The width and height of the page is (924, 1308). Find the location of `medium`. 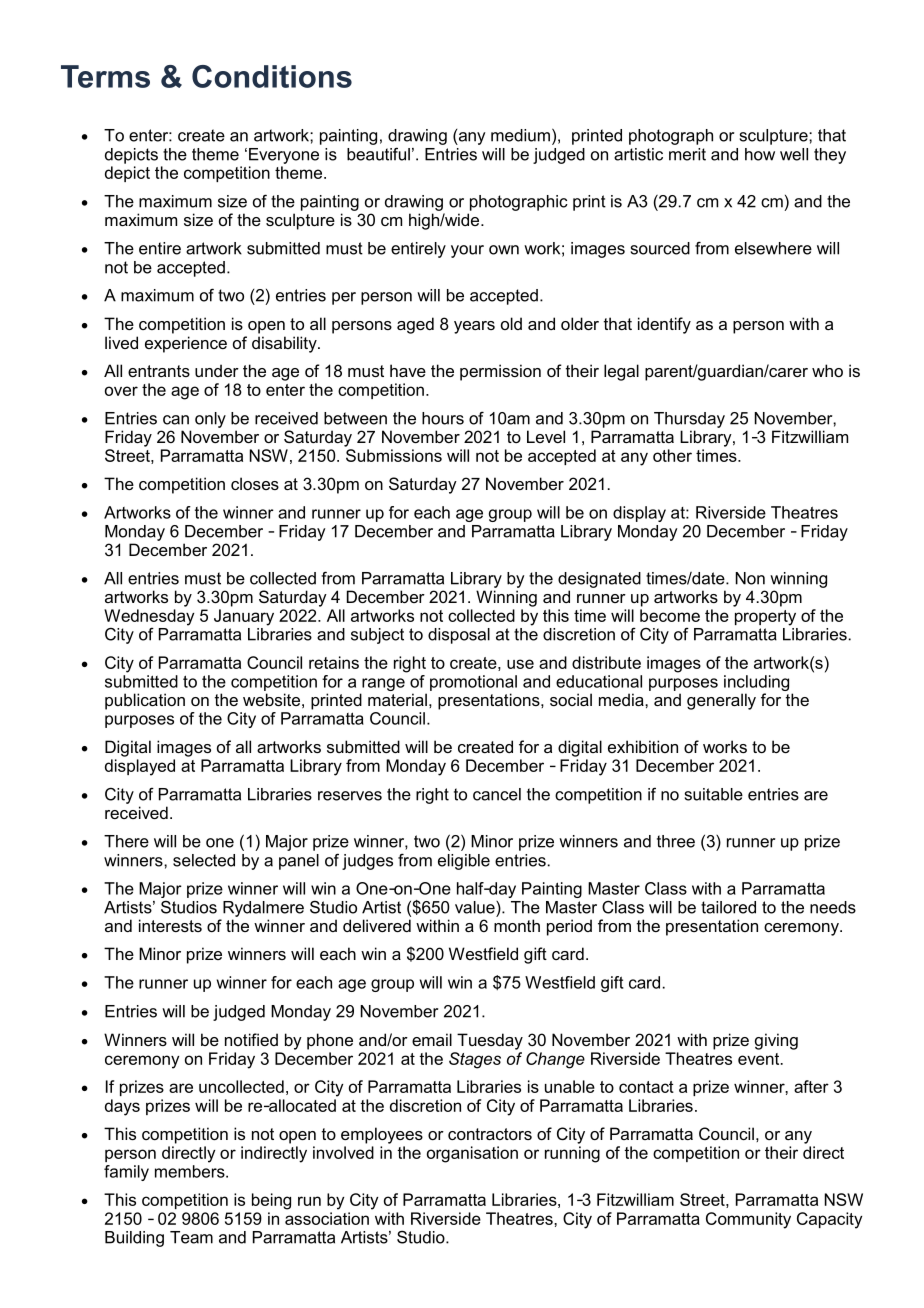

medium is located at coordinates (520, 135).
